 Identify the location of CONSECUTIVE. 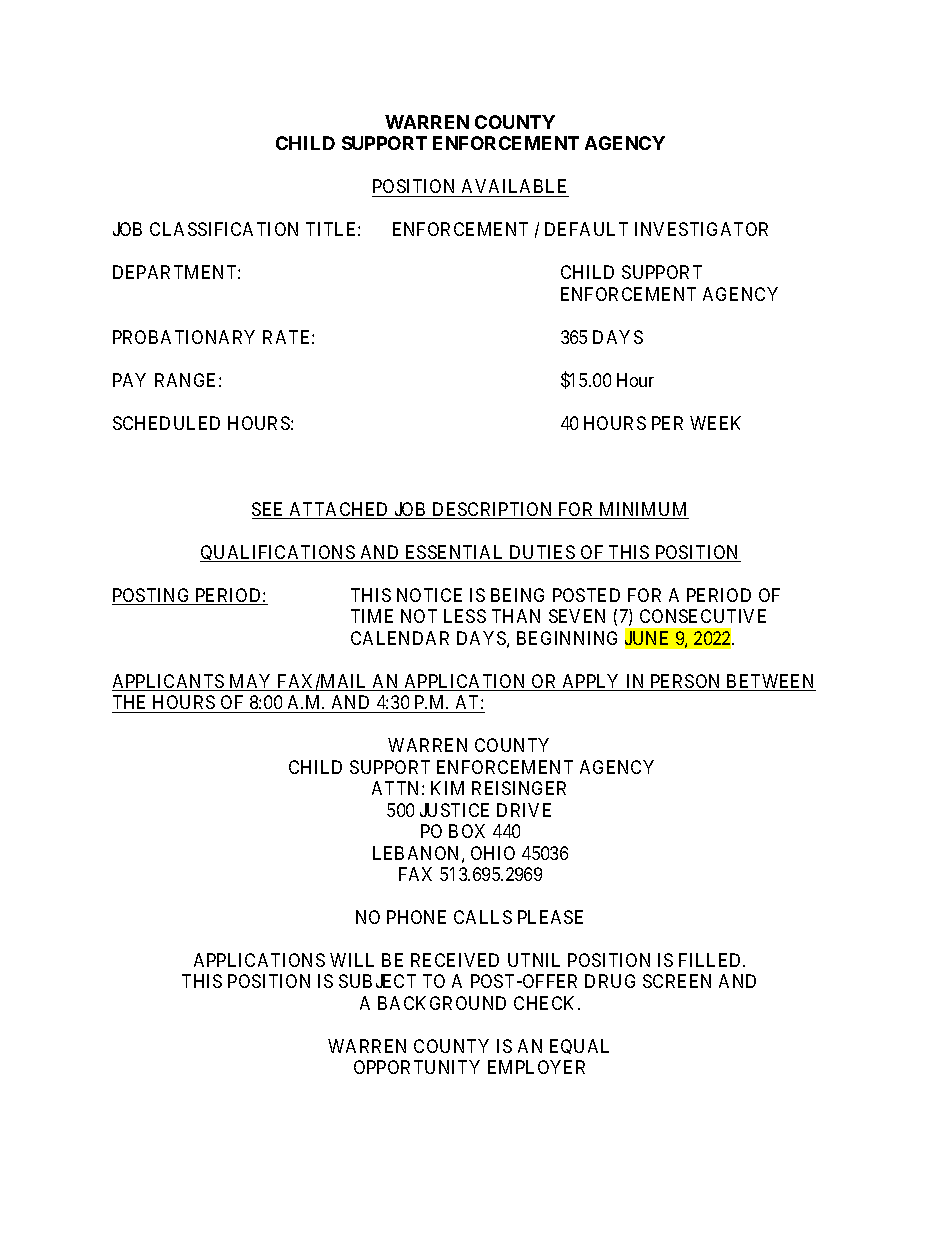
(703, 616).
